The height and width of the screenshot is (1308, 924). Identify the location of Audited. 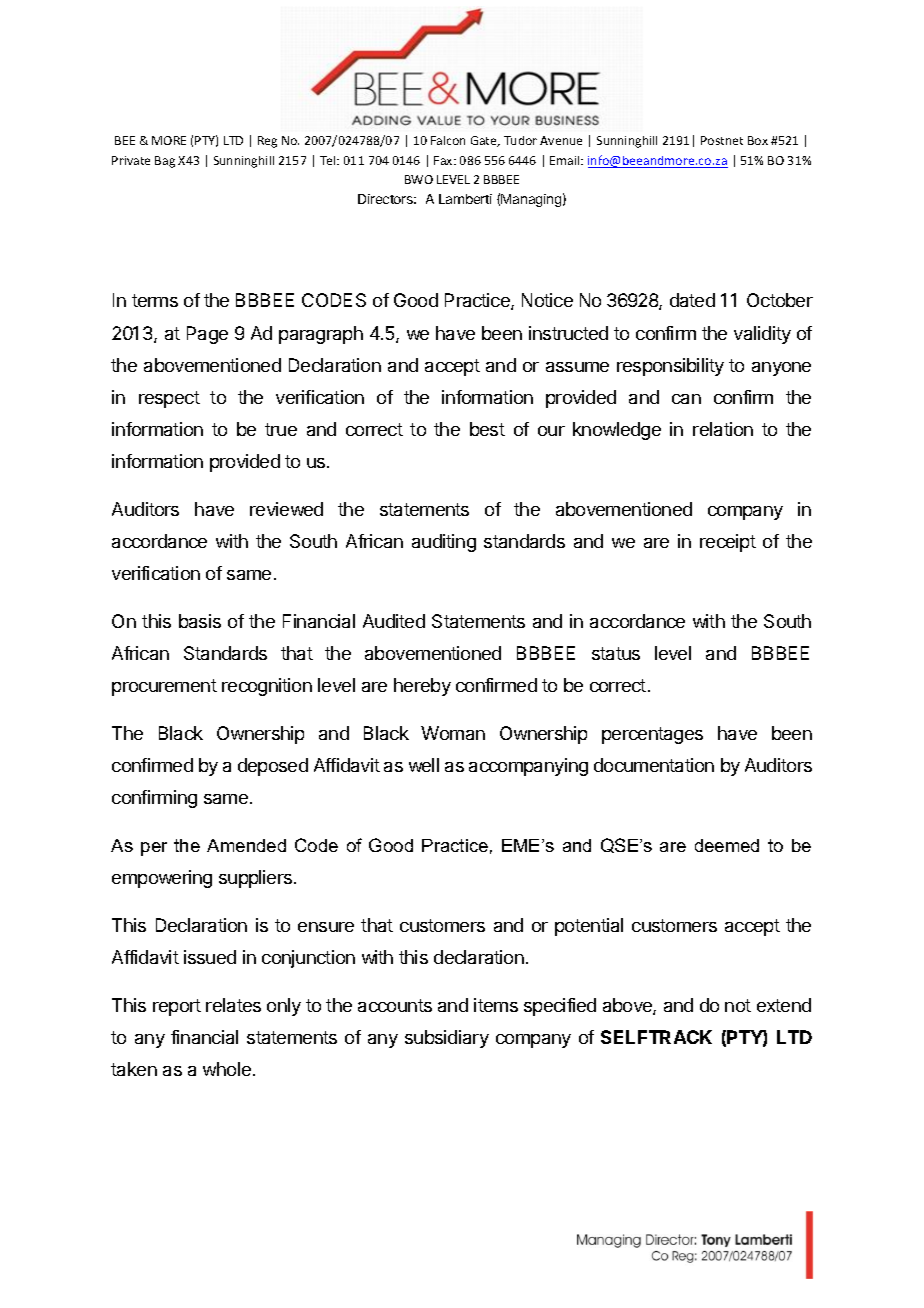
(394, 621).
